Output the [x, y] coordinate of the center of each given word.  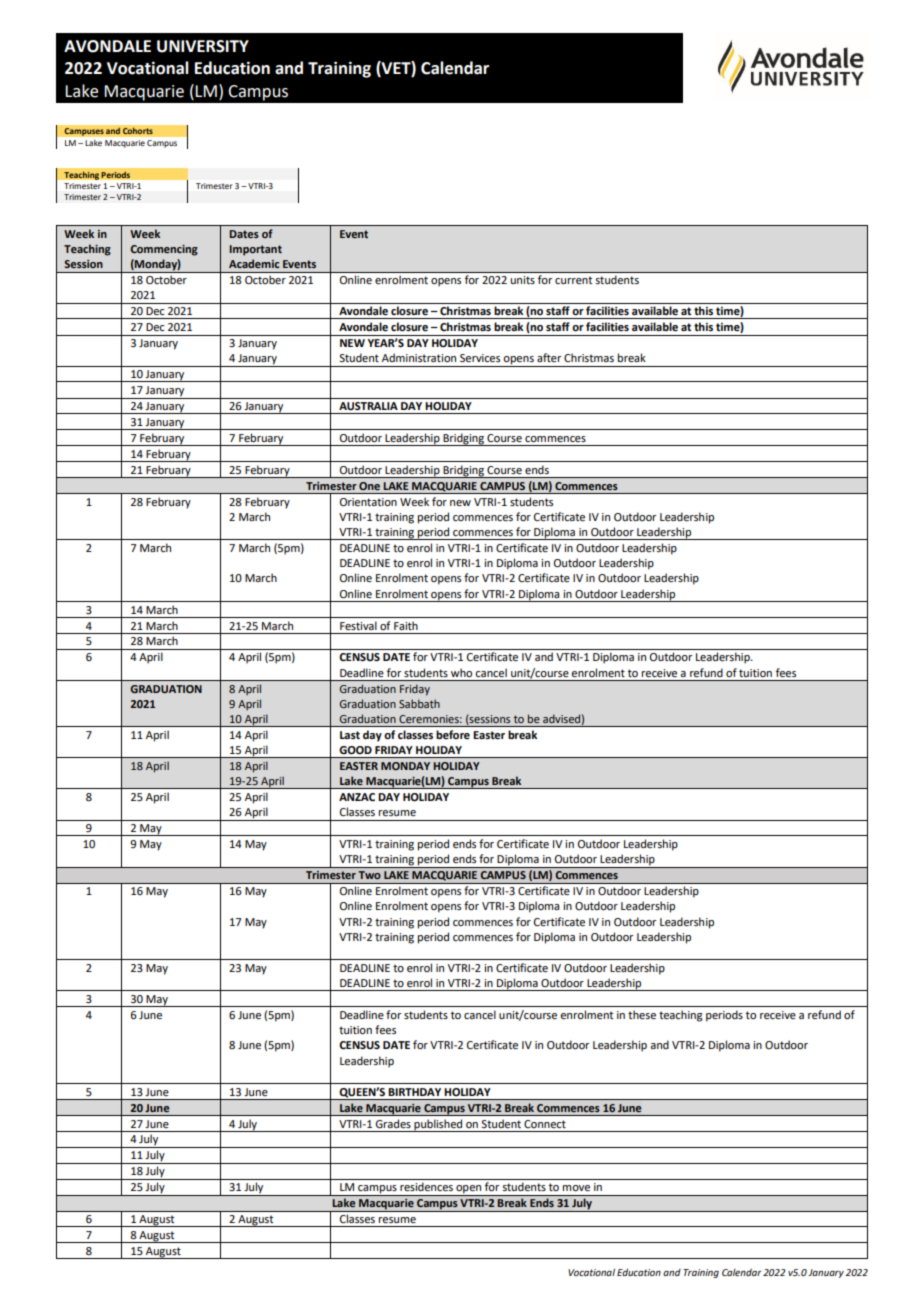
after [549, 357]
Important [255, 250]
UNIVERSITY [203, 46]
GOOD [355, 750]
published [438, 1125]
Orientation [368, 502]
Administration [419, 357]
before [453, 734]
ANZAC [357, 797]
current [573, 280]
